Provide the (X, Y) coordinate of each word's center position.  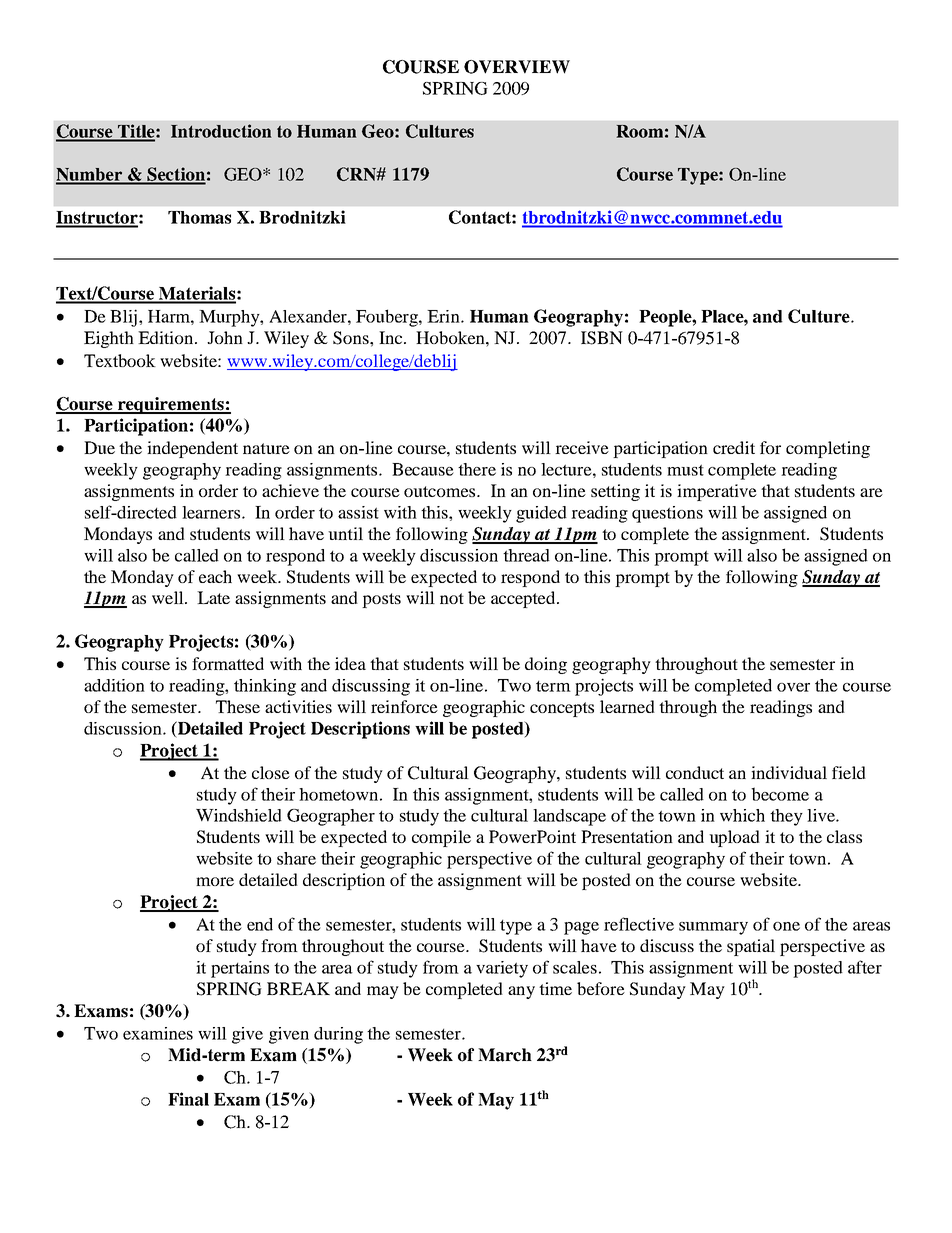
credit (734, 447)
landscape (569, 817)
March (505, 1055)
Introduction (221, 131)
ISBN (602, 338)
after (865, 967)
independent (192, 449)
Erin (444, 316)
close (271, 772)
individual (789, 772)
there (477, 469)
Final (188, 1099)
